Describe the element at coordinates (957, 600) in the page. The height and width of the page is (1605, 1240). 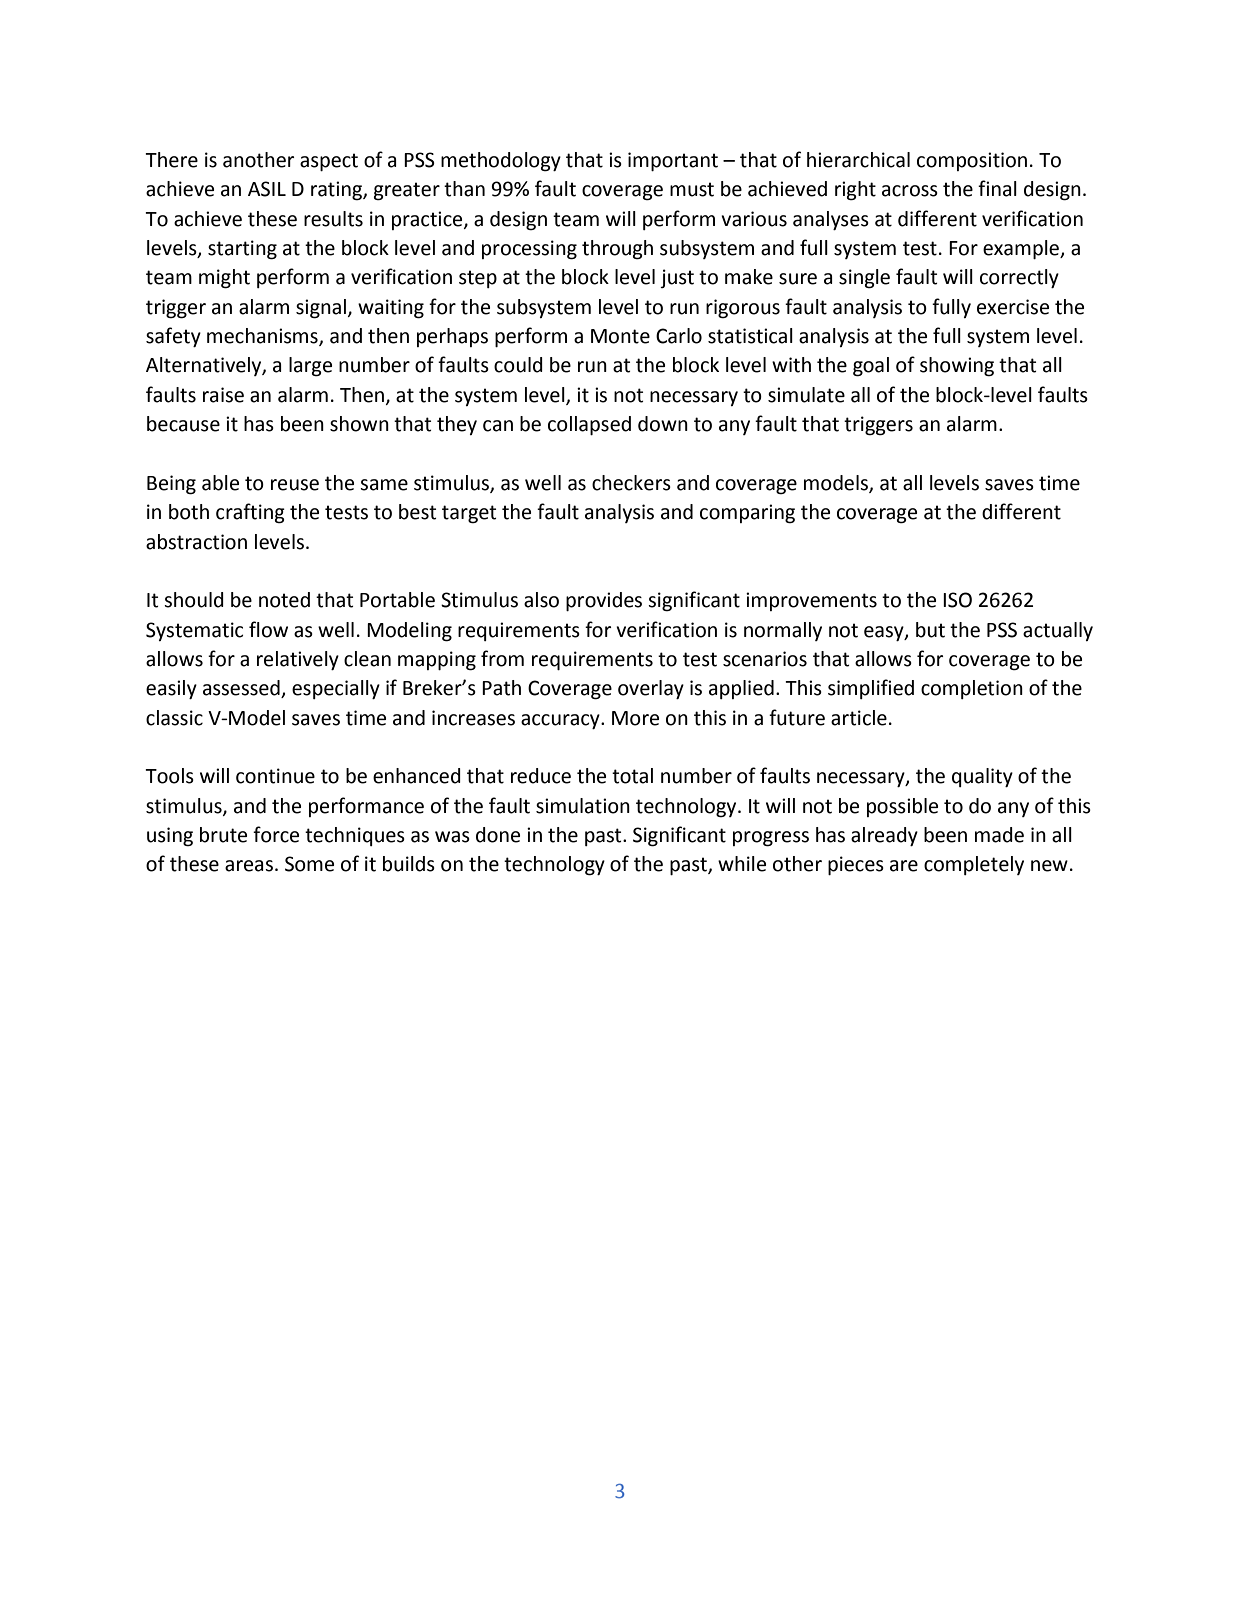
I see `ISO` at that location.
